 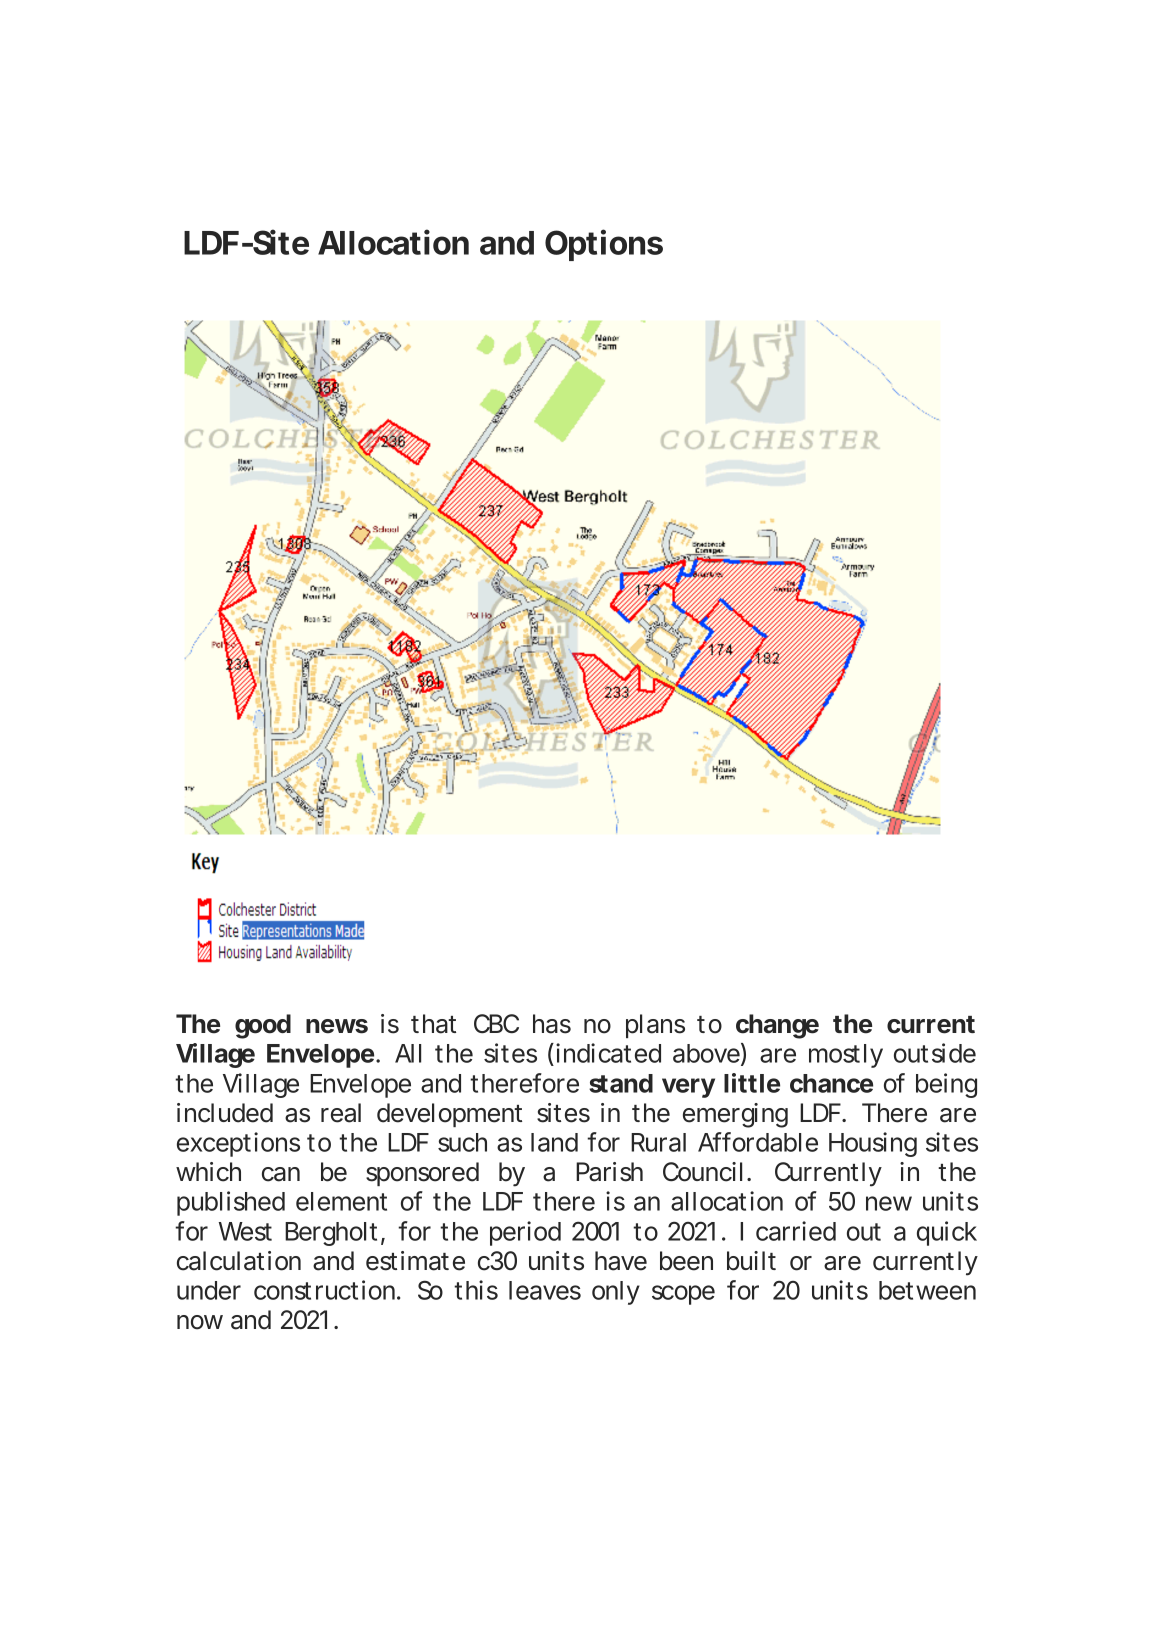 What do you see at coordinates (324, 1290) in the screenshot?
I see `construction` at bounding box center [324, 1290].
